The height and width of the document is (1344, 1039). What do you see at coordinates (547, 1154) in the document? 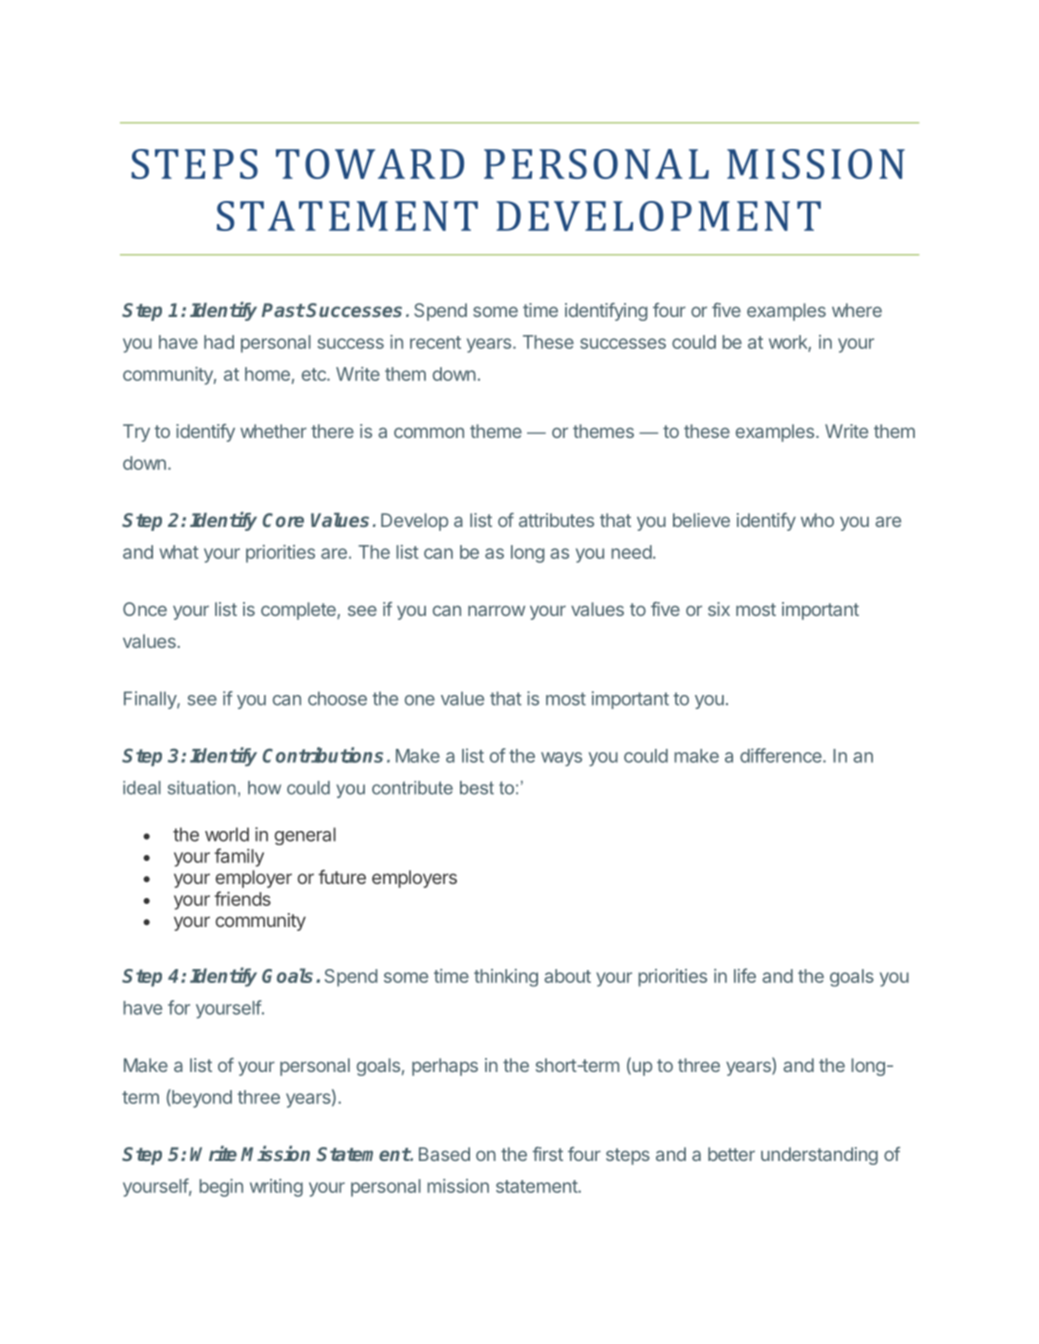
I see `first` at bounding box center [547, 1154].
